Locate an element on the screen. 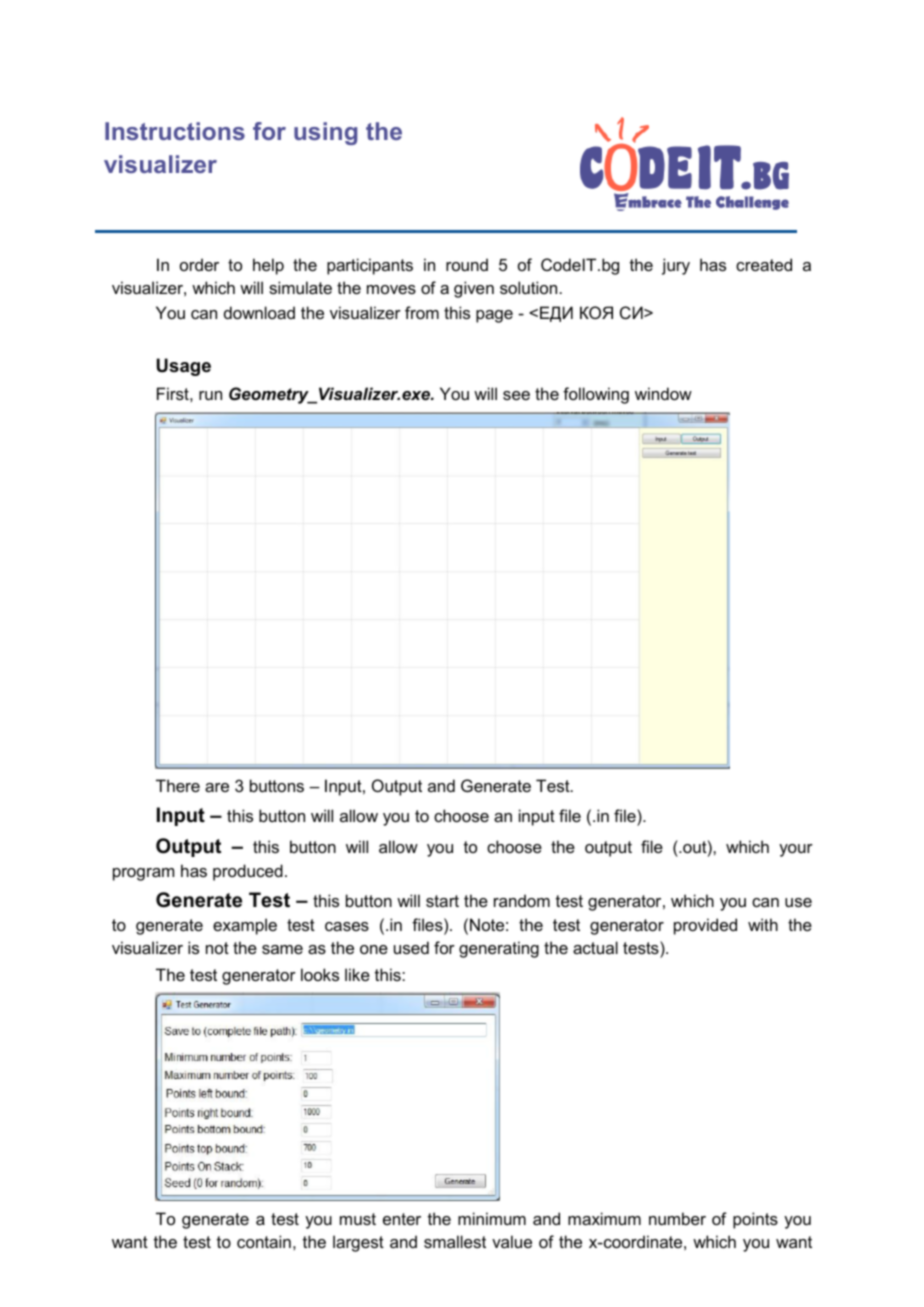 This screenshot has height=1307, width=924. see is located at coordinates (516, 395).
